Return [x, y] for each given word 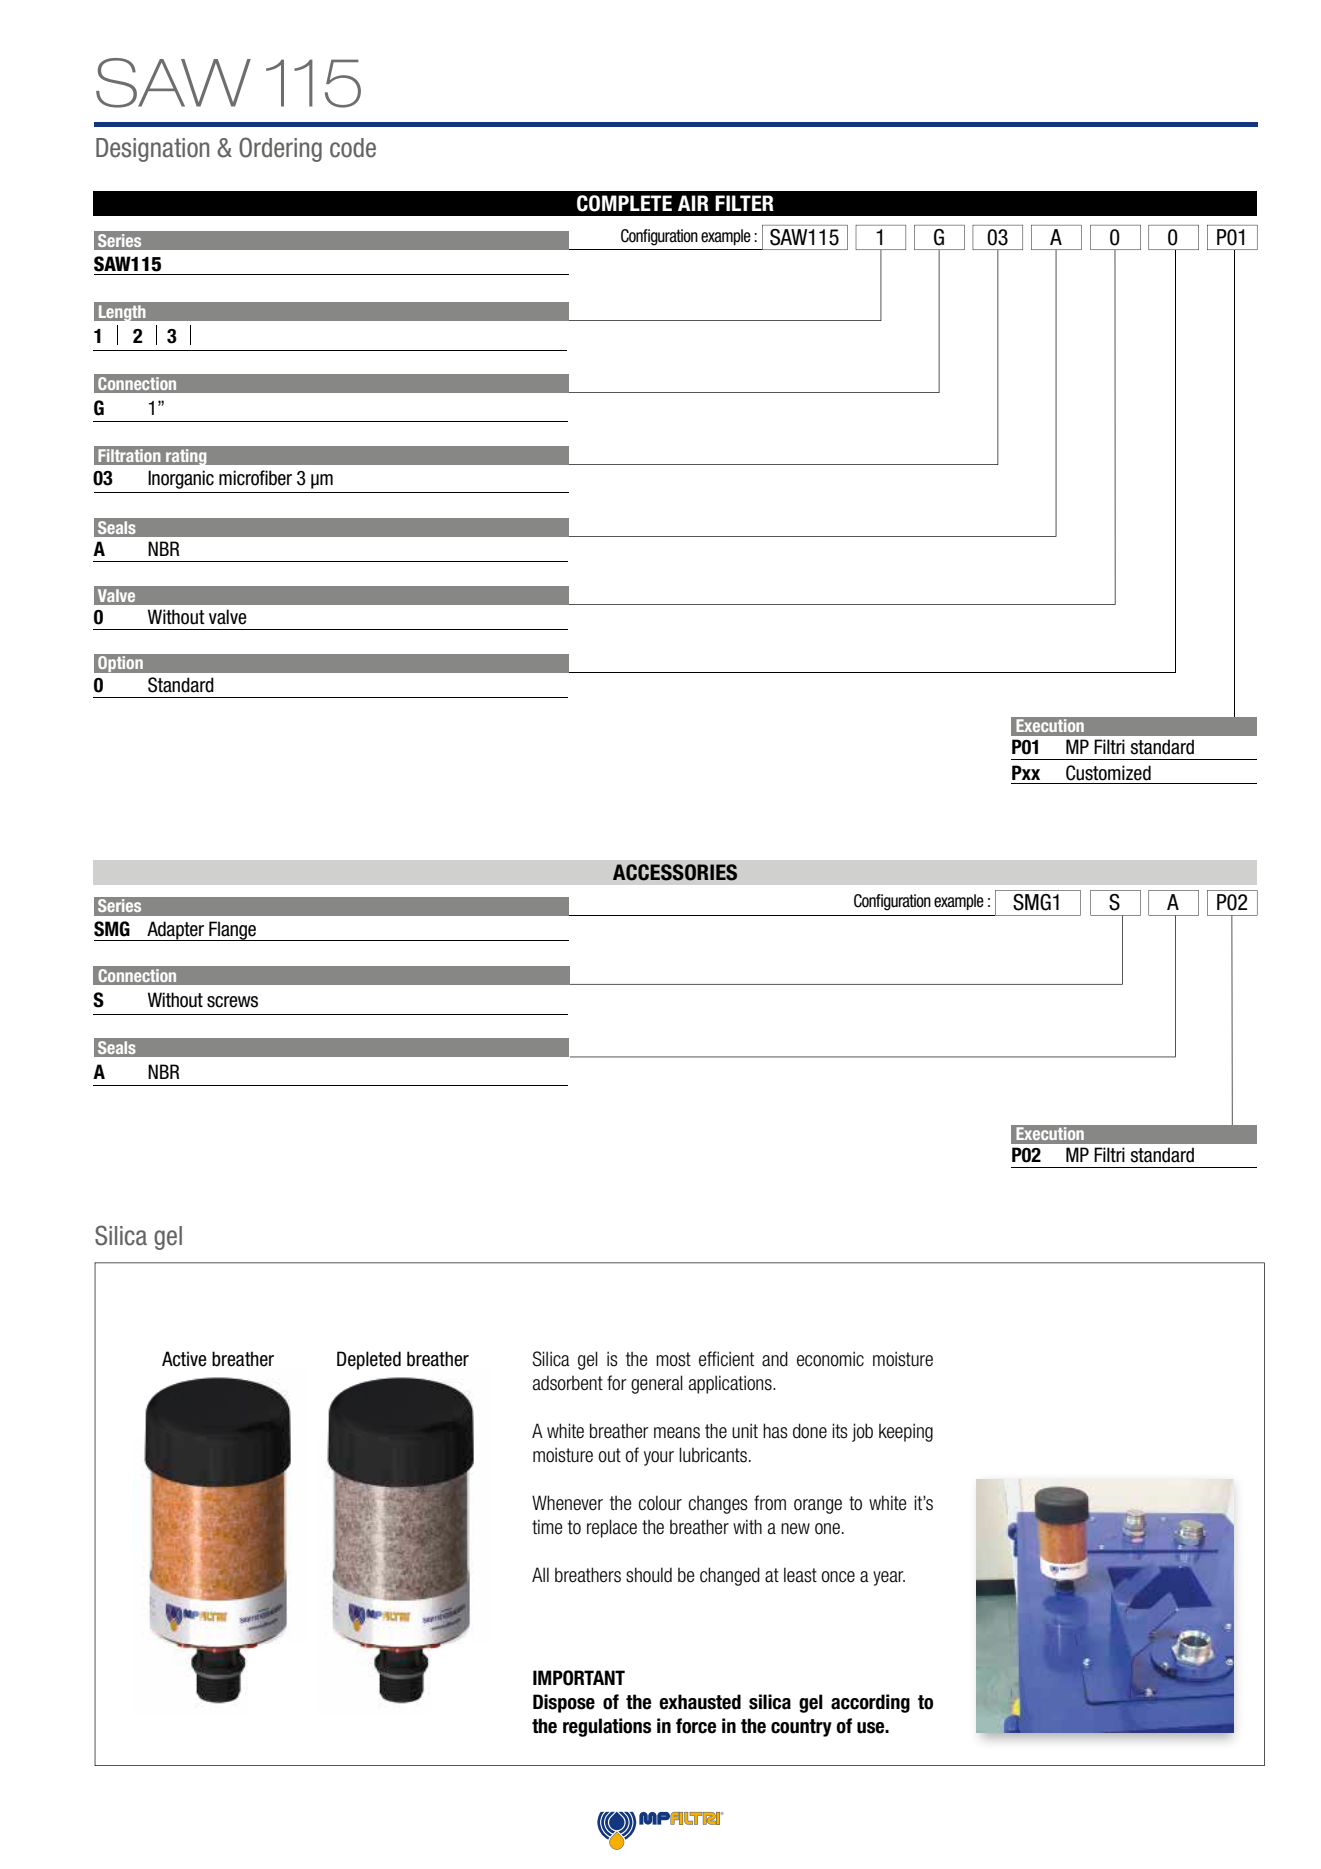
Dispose [564, 1703]
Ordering [280, 149]
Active [184, 1359]
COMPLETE [624, 203]
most [673, 1359]
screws [232, 1002]
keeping [906, 1432]
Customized [1108, 773]
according [870, 1703]
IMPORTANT [579, 1678]
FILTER [744, 203]
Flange [232, 931]
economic [830, 1359]
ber [280, 478]
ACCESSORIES [675, 872]
